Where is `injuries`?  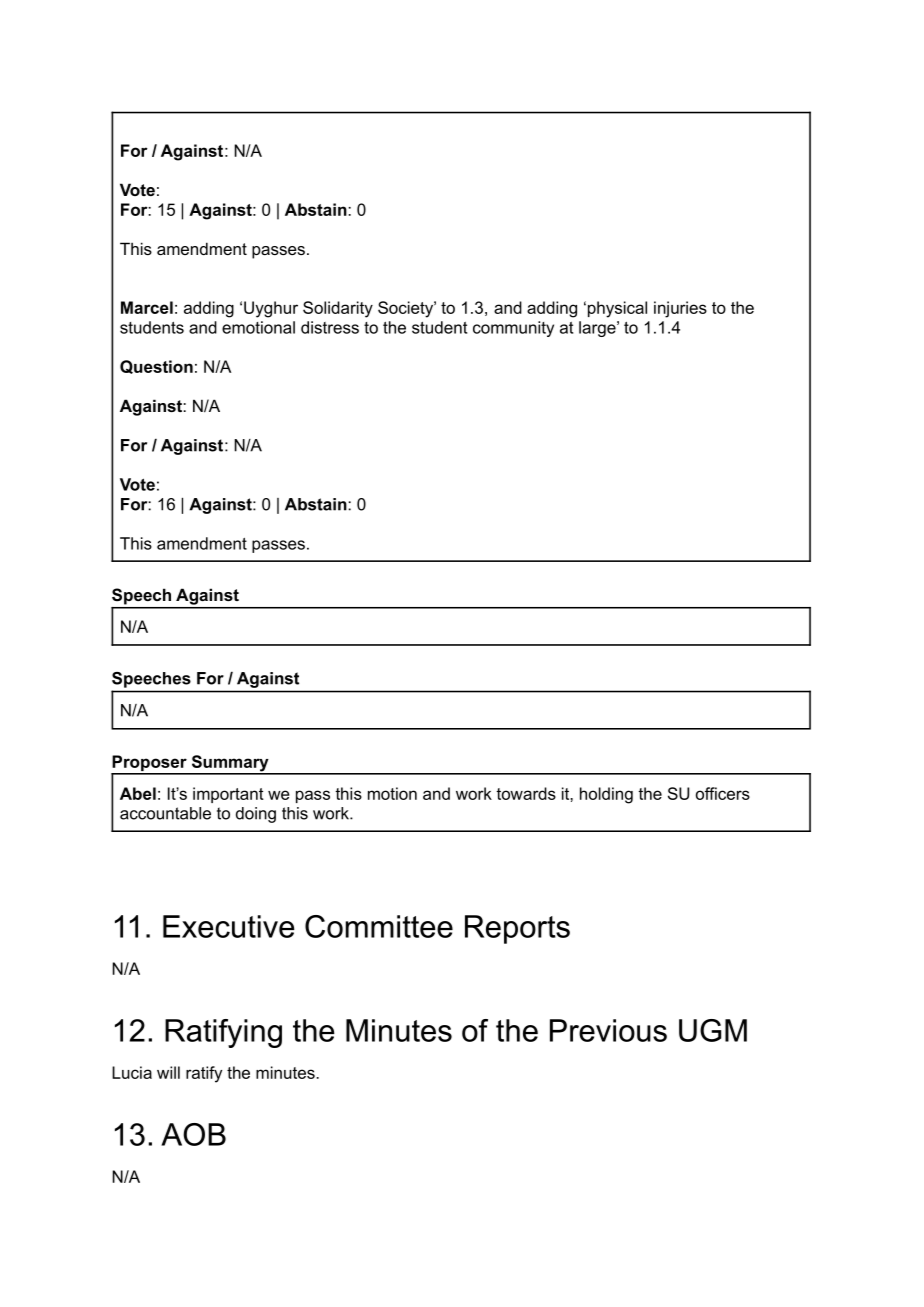
injuries is located at coordinates (680, 309).
